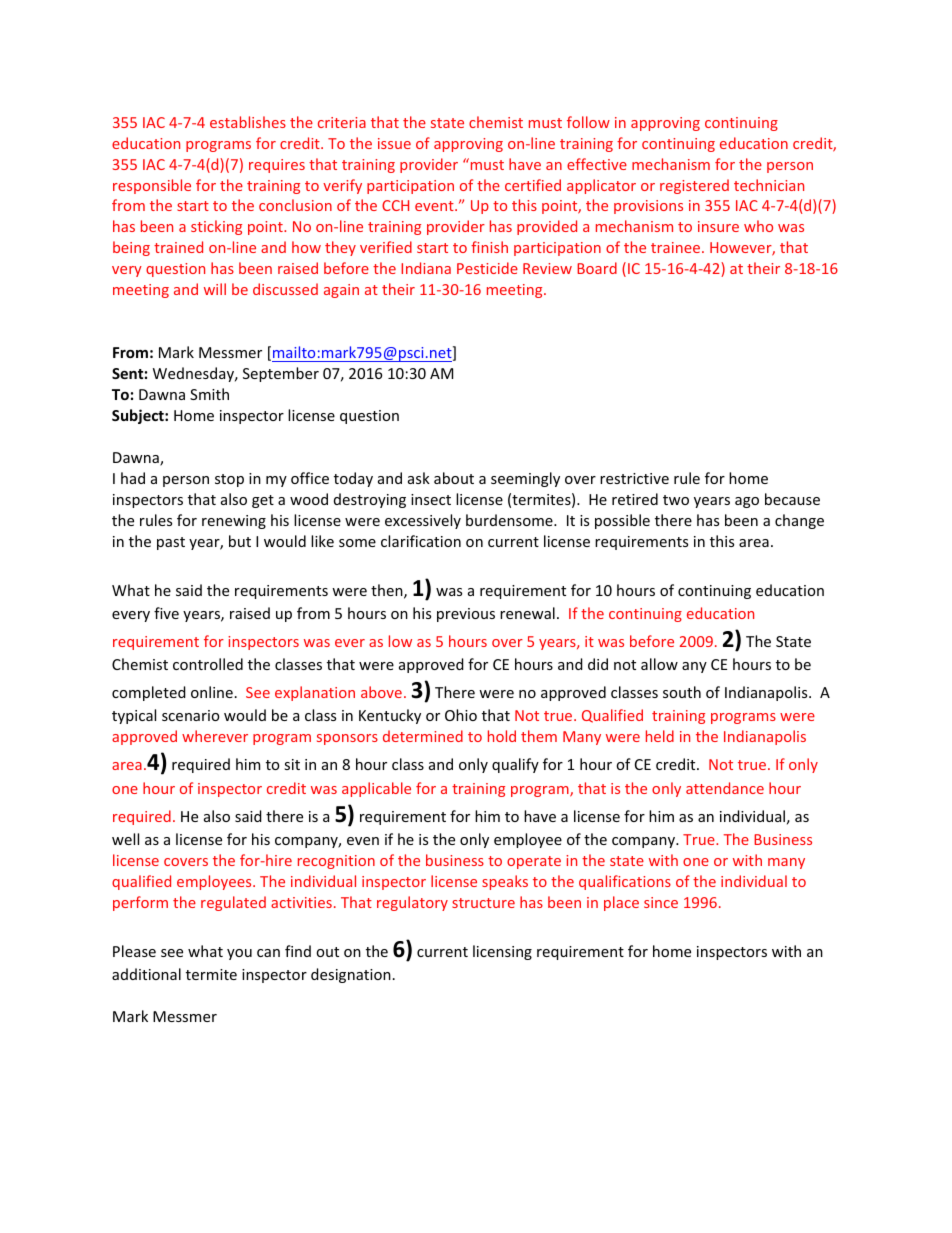 The width and height of the image is (952, 1233). I want to click on licensing, so click(502, 952).
